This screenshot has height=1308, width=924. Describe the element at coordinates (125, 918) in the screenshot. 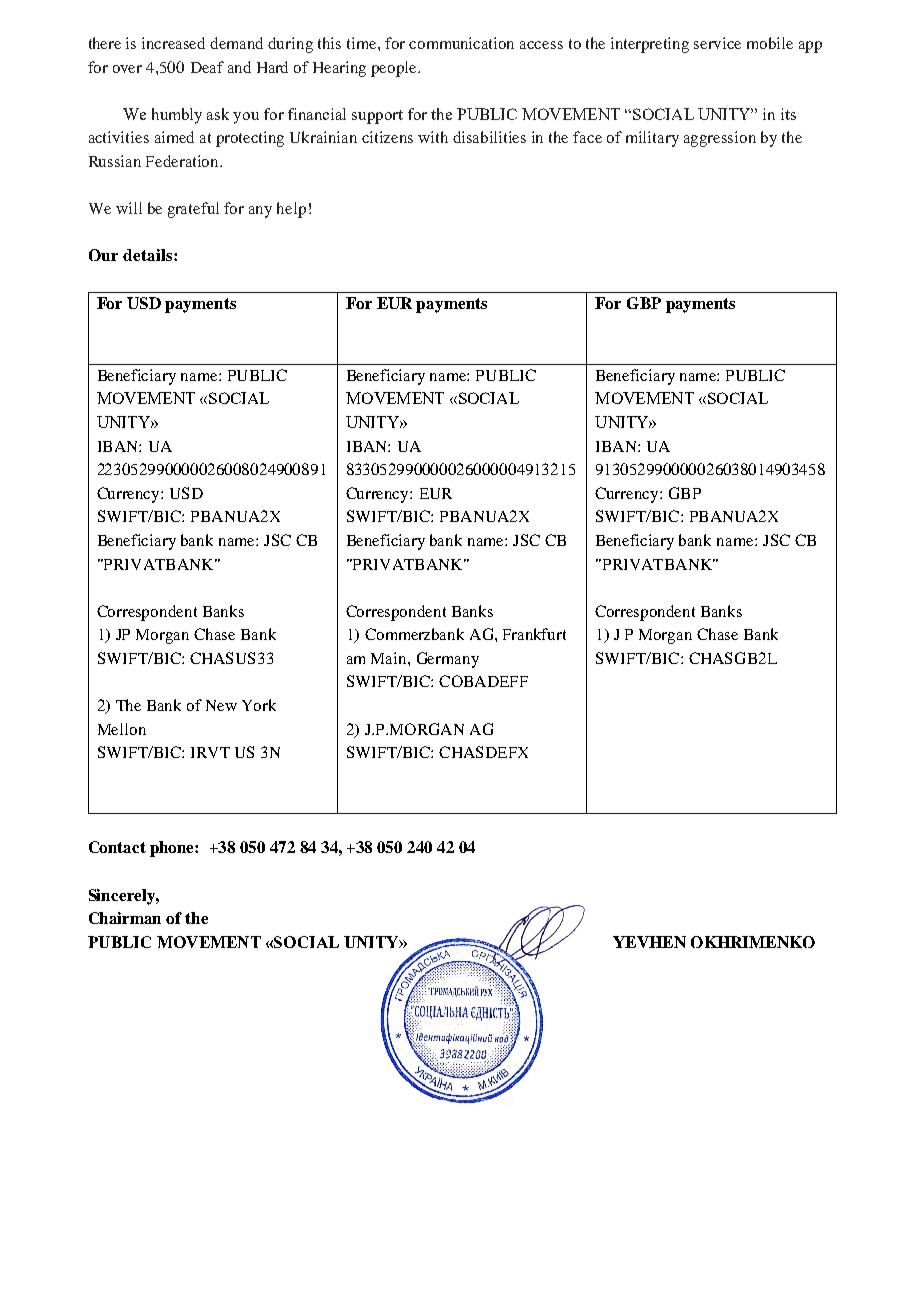

I see `Chairman` at that location.
